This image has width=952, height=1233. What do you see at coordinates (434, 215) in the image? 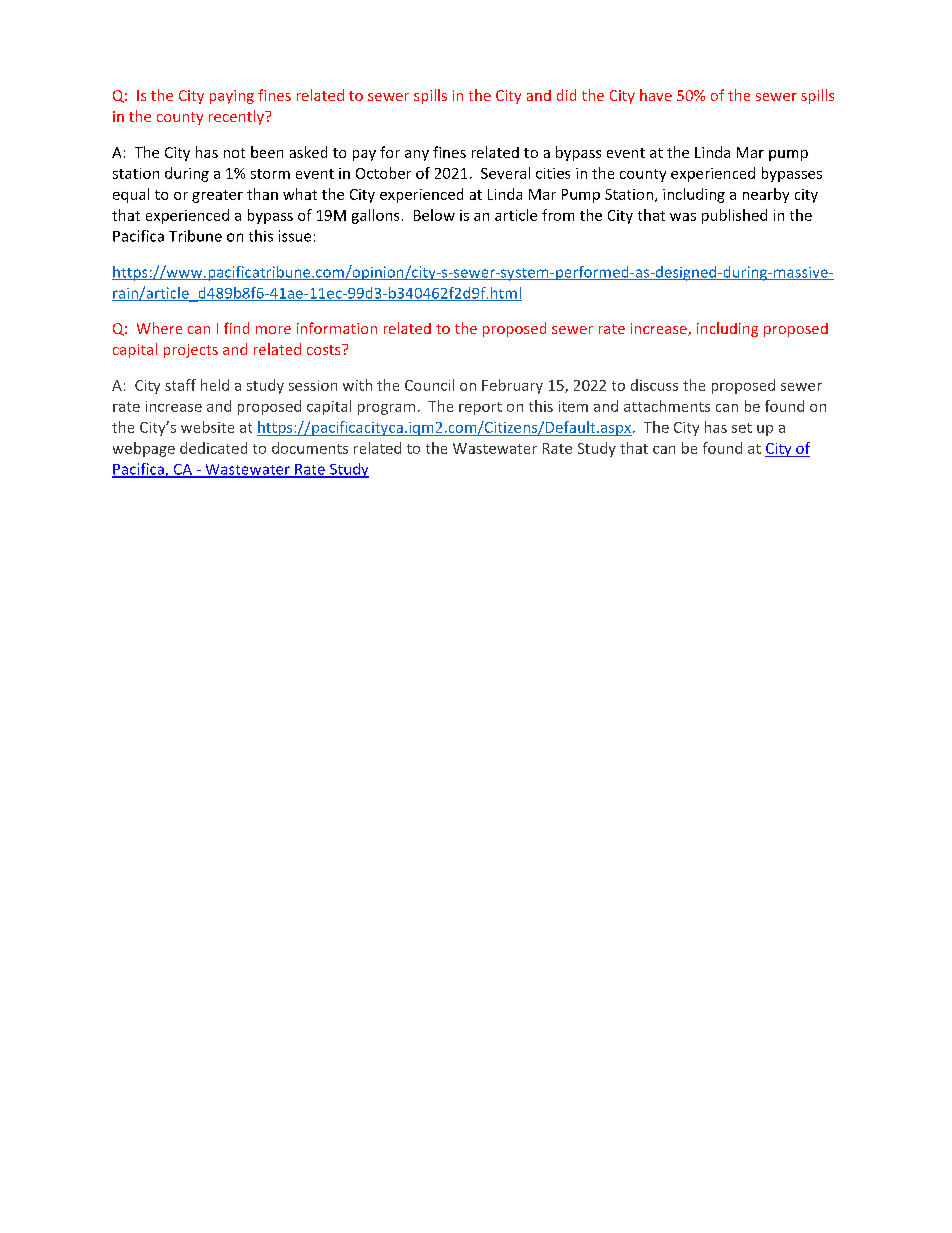
I see `Below` at bounding box center [434, 215].
